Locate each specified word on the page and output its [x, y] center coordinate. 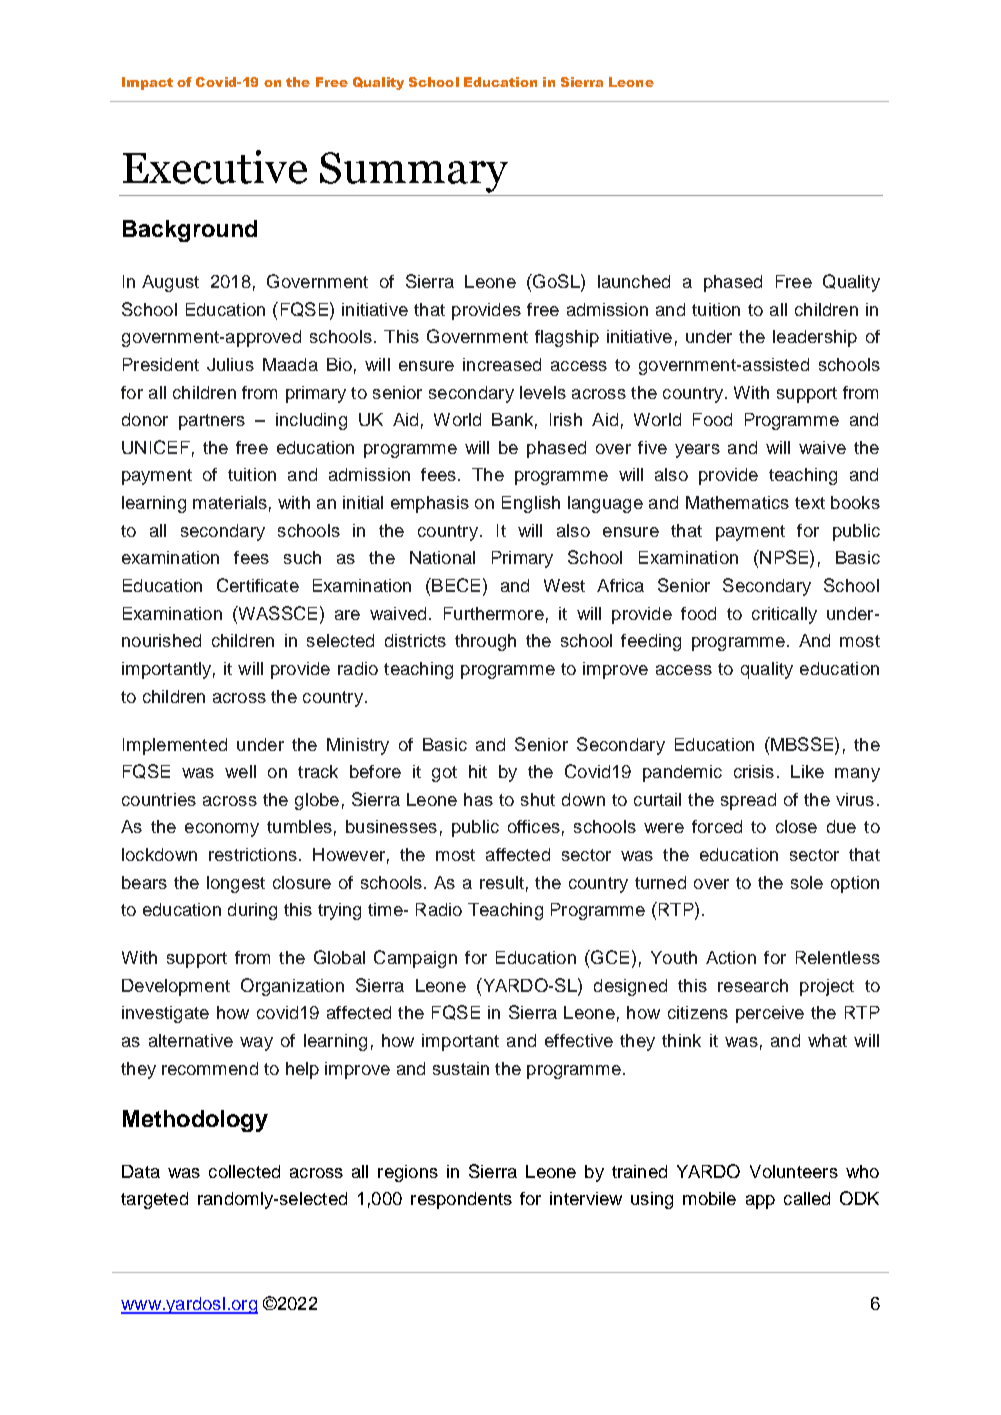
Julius [230, 364]
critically [784, 615]
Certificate [258, 585]
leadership [815, 338]
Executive [215, 167]
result [502, 882]
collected [244, 1171]
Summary [414, 172]
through [485, 642]
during [252, 911]
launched [634, 281]
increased [502, 364]
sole [807, 882]
